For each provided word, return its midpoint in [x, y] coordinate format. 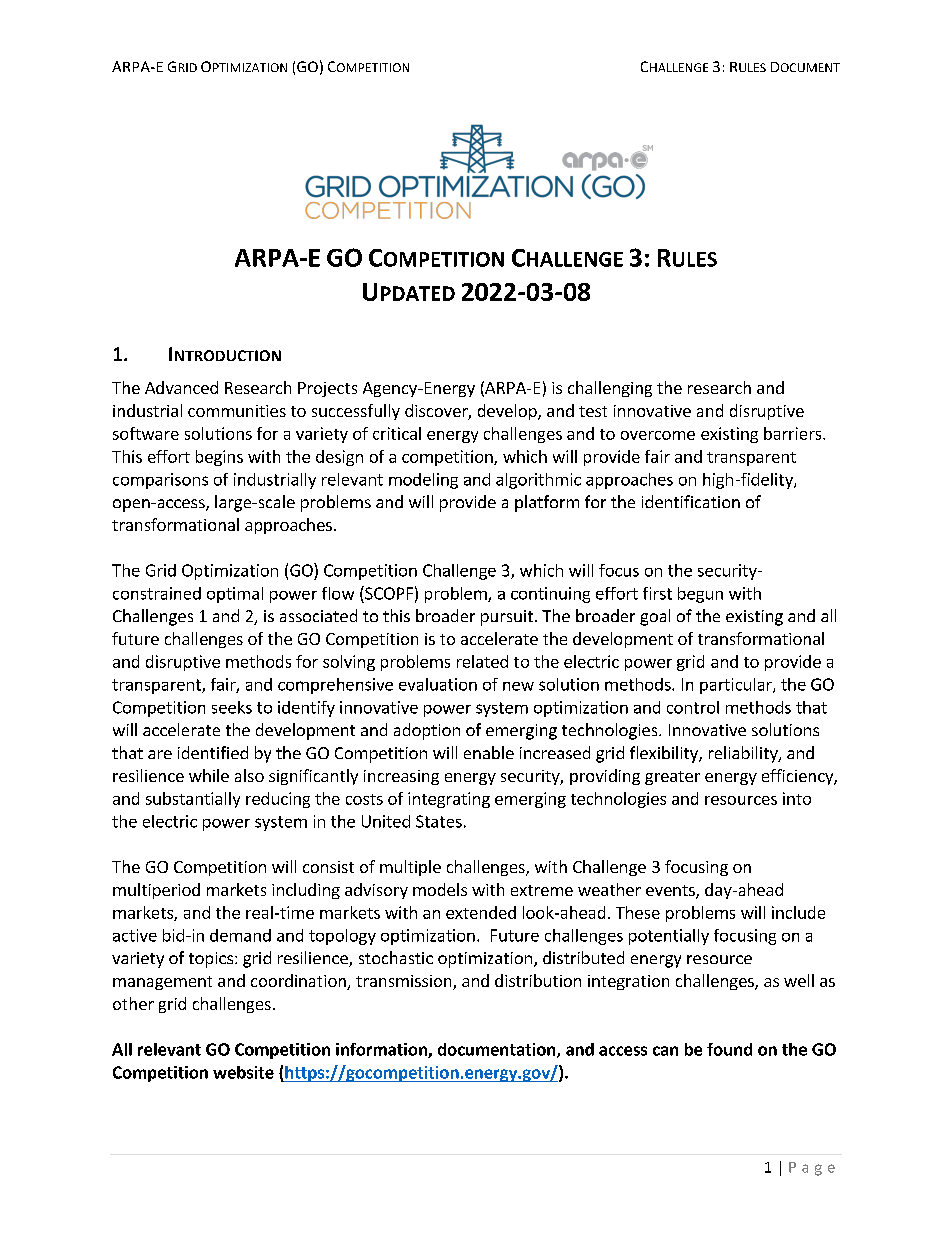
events [671, 892]
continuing [550, 595]
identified [213, 752]
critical [397, 433]
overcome [658, 435]
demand [240, 935]
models [440, 889]
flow [338, 593]
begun [700, 595]
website [243, 1072]
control [693, 707]
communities [237, 411]
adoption [427, 731]
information [382, 1050]
